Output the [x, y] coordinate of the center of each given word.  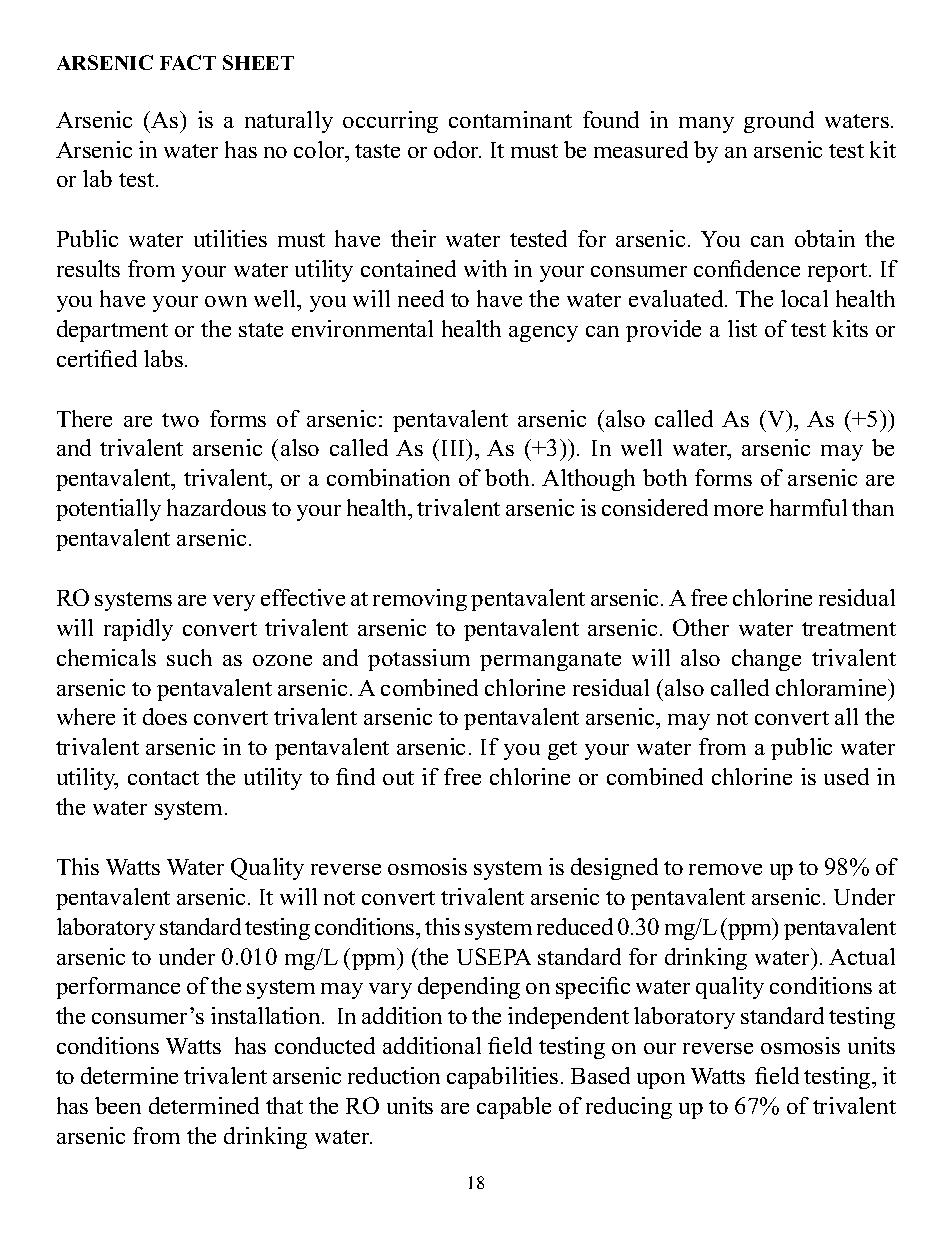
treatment [849, 629]
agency [543, 334]
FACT [188, 62]
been [118, 1105]
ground [779, 122]
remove [725, 869]
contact [163, 778]
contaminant [510, 119]
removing [420, 600]
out [398, 778]
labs [163, 358]
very [234, 603]
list [742, 328]
